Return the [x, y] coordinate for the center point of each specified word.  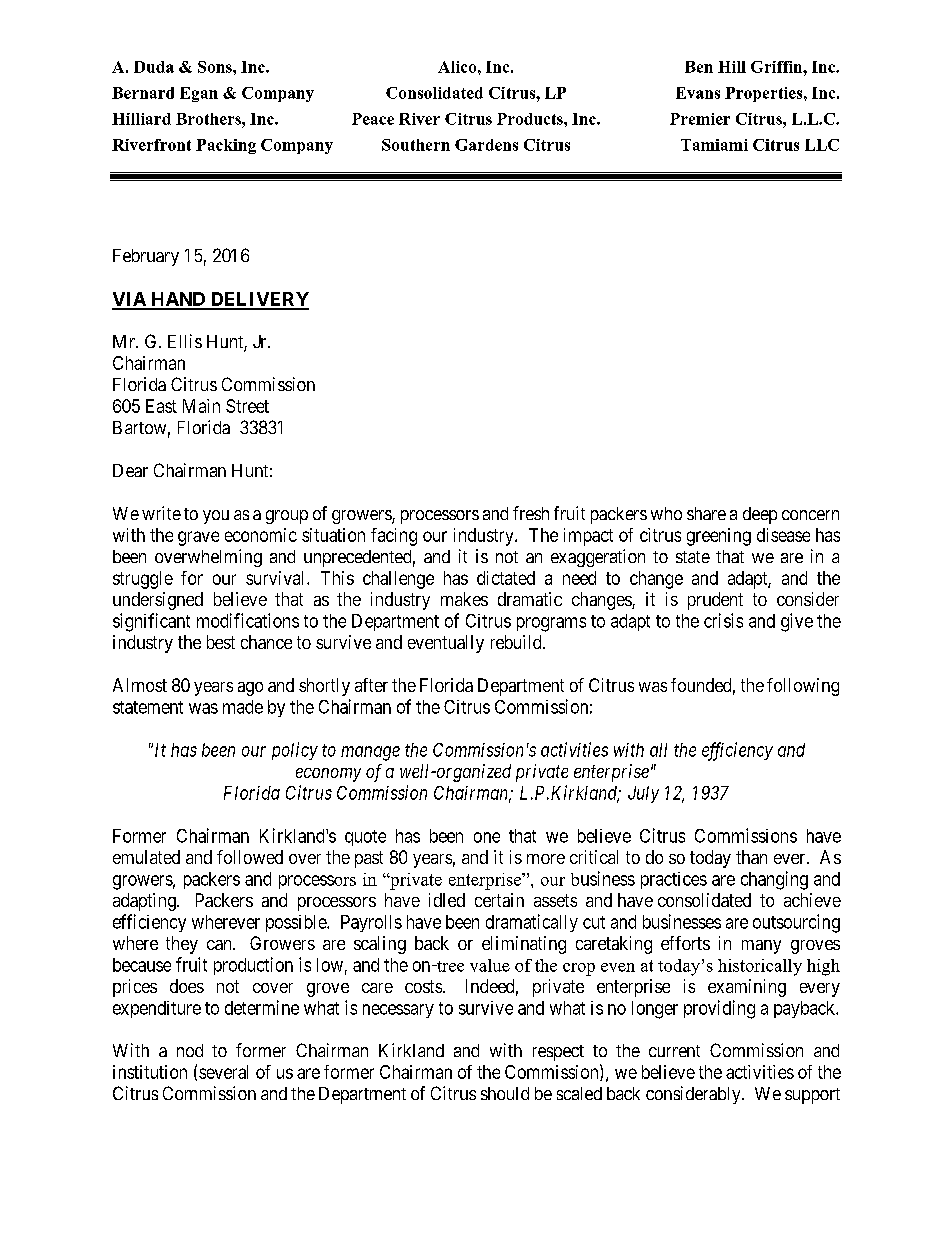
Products [531, 119]
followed [250, 857]
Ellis [185, 341]
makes [464, 599]
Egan [199, 94]
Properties [765, 94]
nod [190, 1050]
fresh [531, 513]
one [487, 837]
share [706, 513]
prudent [715, 601]
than [751, 857]
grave [198, 538]
